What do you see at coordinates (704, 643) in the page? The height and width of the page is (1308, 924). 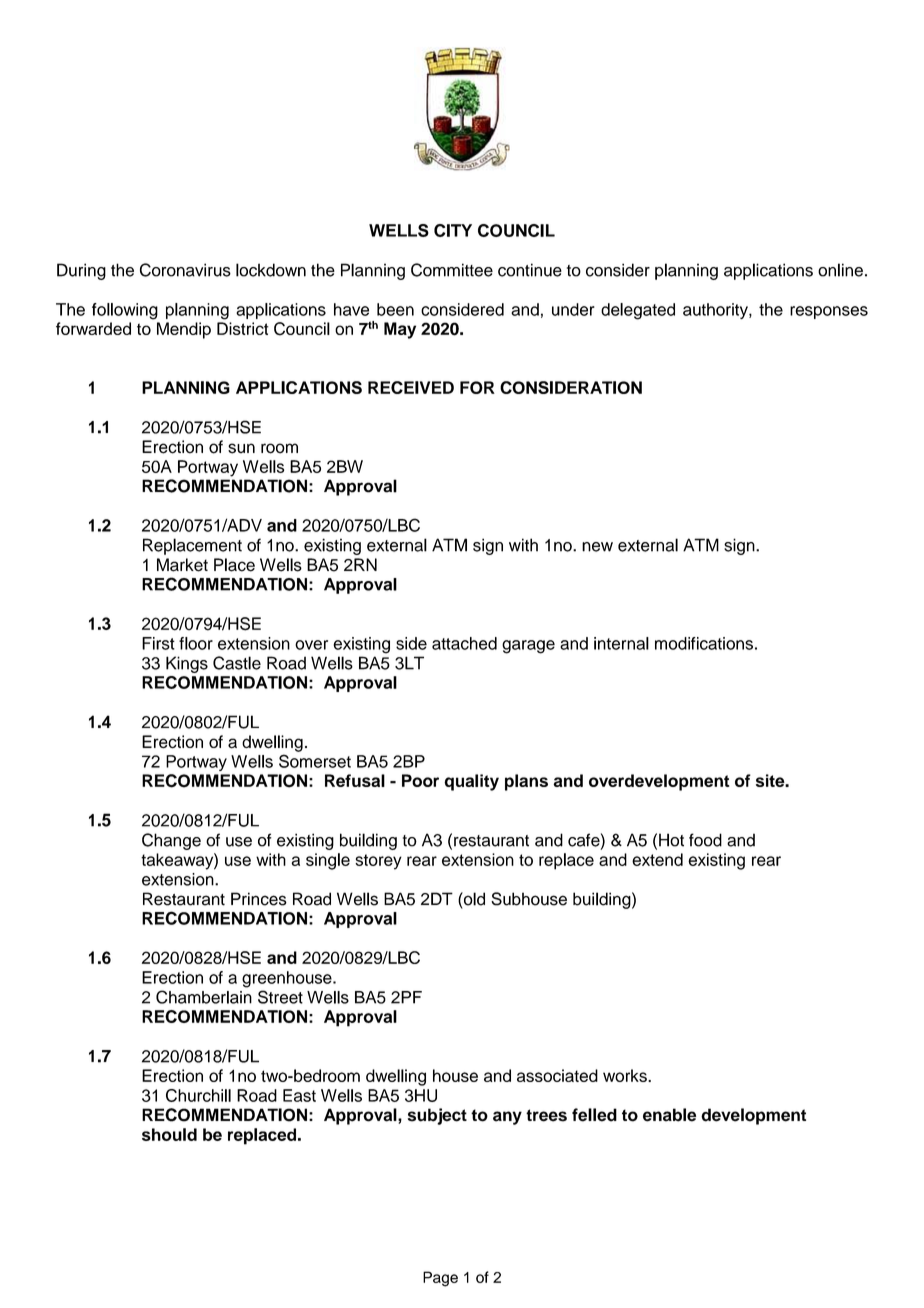 I see `modifications` at bounding box center [704, 643].
